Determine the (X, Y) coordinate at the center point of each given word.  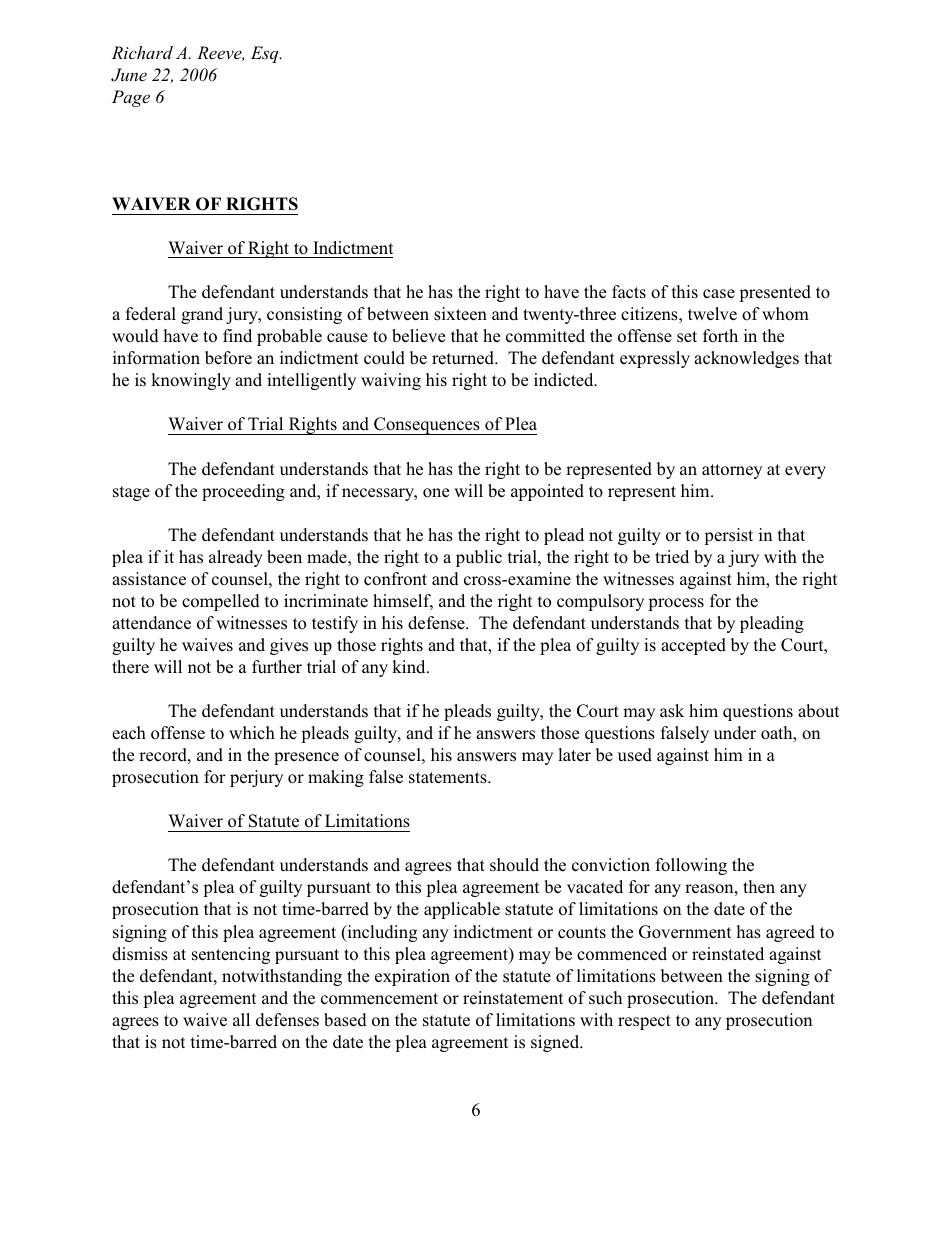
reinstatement (513, 998)
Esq (266, 54)
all (241, 1019)
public (479, 558)
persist (728, 536)
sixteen (460, 314)
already (236, 558)
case (719, 293)
